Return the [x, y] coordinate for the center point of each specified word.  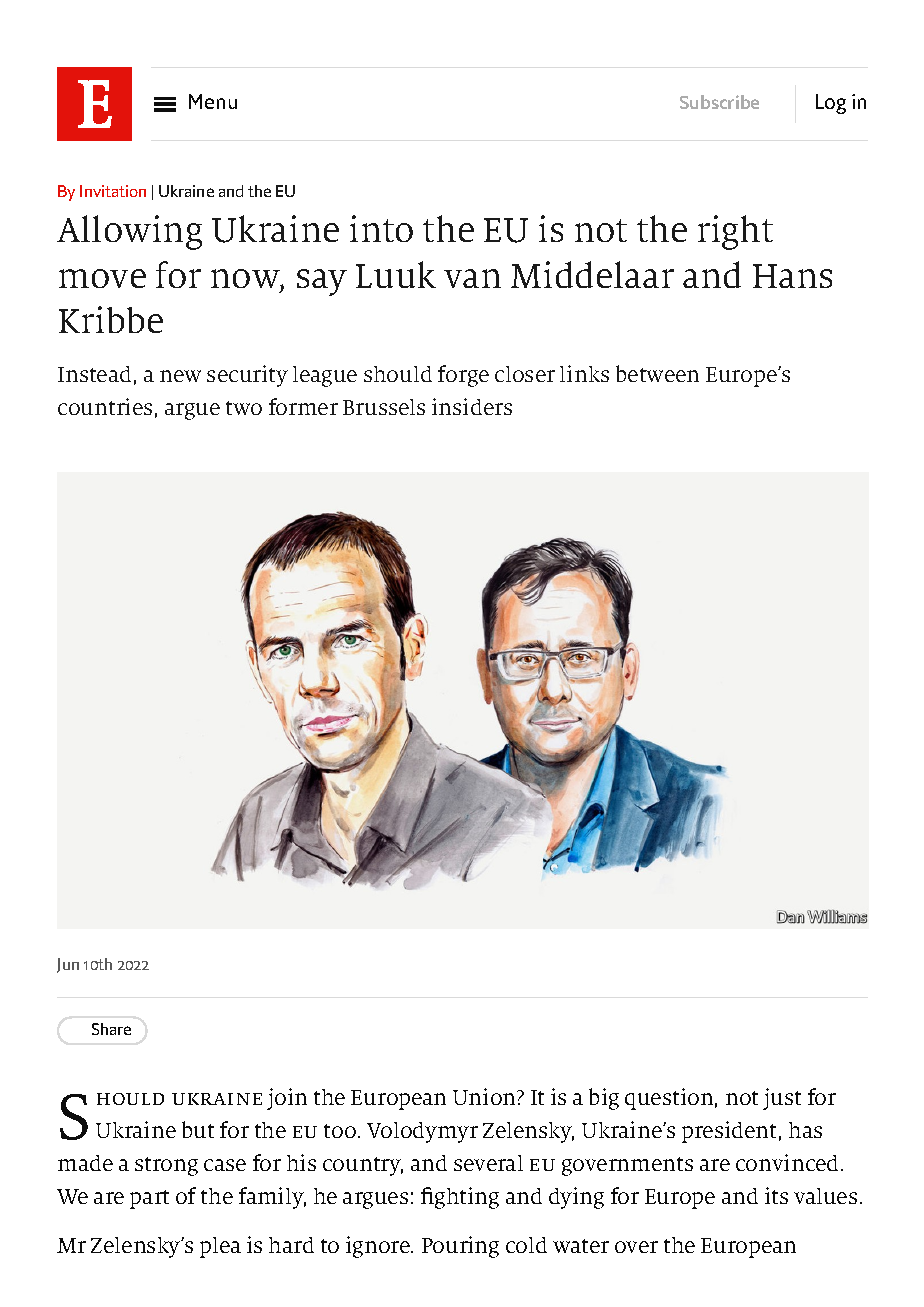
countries [105, 406]
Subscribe [719, 102]
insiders [472, 406]
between [657, 373]
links [584, 373]
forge [463, 376]
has [805, 1130]
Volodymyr [422, 1132]
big [604, 1099]
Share [111, 1029]
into [381, 228]
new [180, 376]
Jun [68, 965]
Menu [213, 101]
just [782, 1099]
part [149, 1199]
